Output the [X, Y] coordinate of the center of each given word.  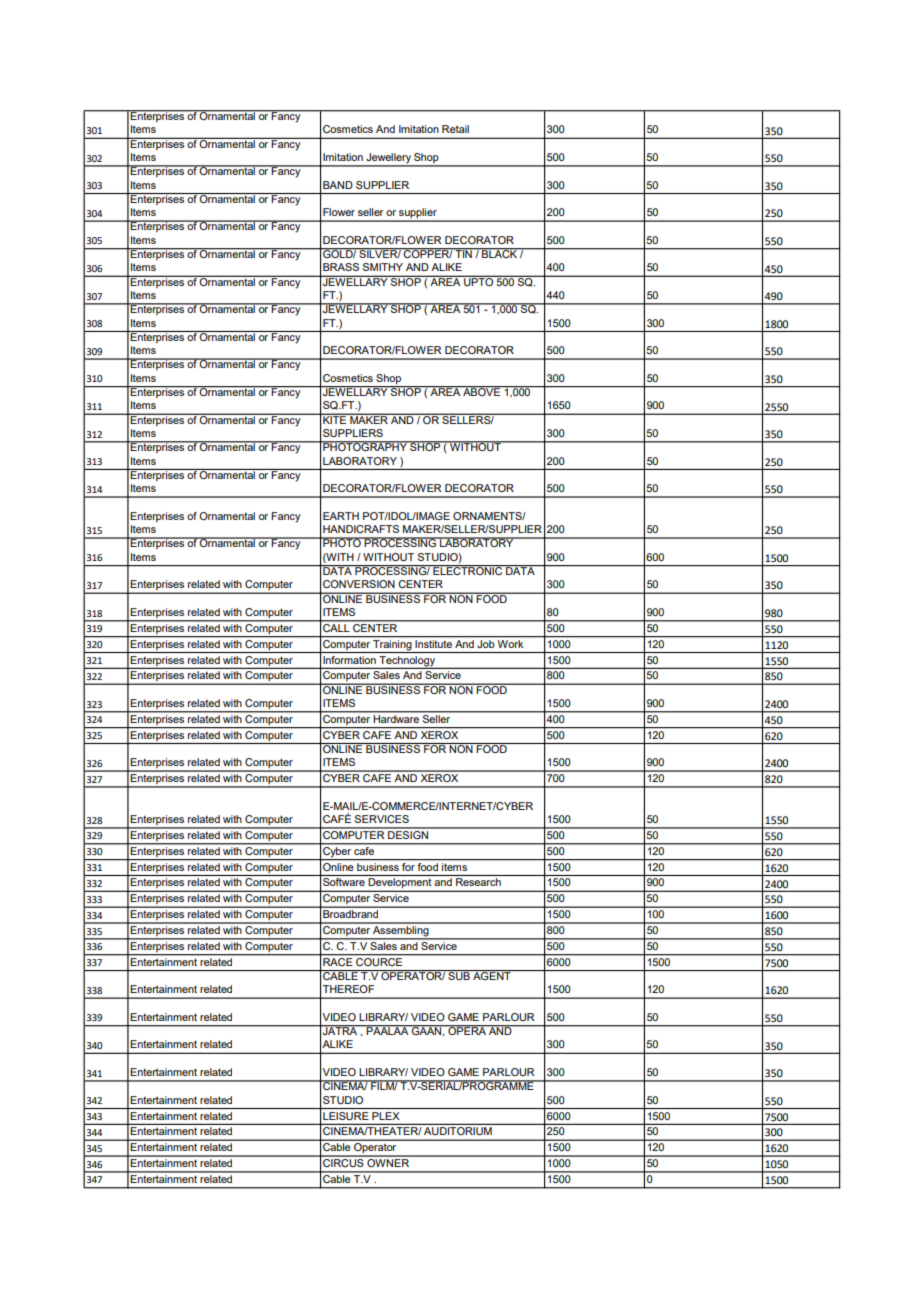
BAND [338, 185]
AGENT [492, 975]
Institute [434, 642]
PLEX [385, 1116]
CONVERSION [359, 584]
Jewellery [388, 159]
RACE [338, 960]
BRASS [341, 267]
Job [486, 642]
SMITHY [383, 267]
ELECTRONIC [468, 570]
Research [478, 882]
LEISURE [345, 1116]
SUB [459, 975]
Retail [455, 129]
